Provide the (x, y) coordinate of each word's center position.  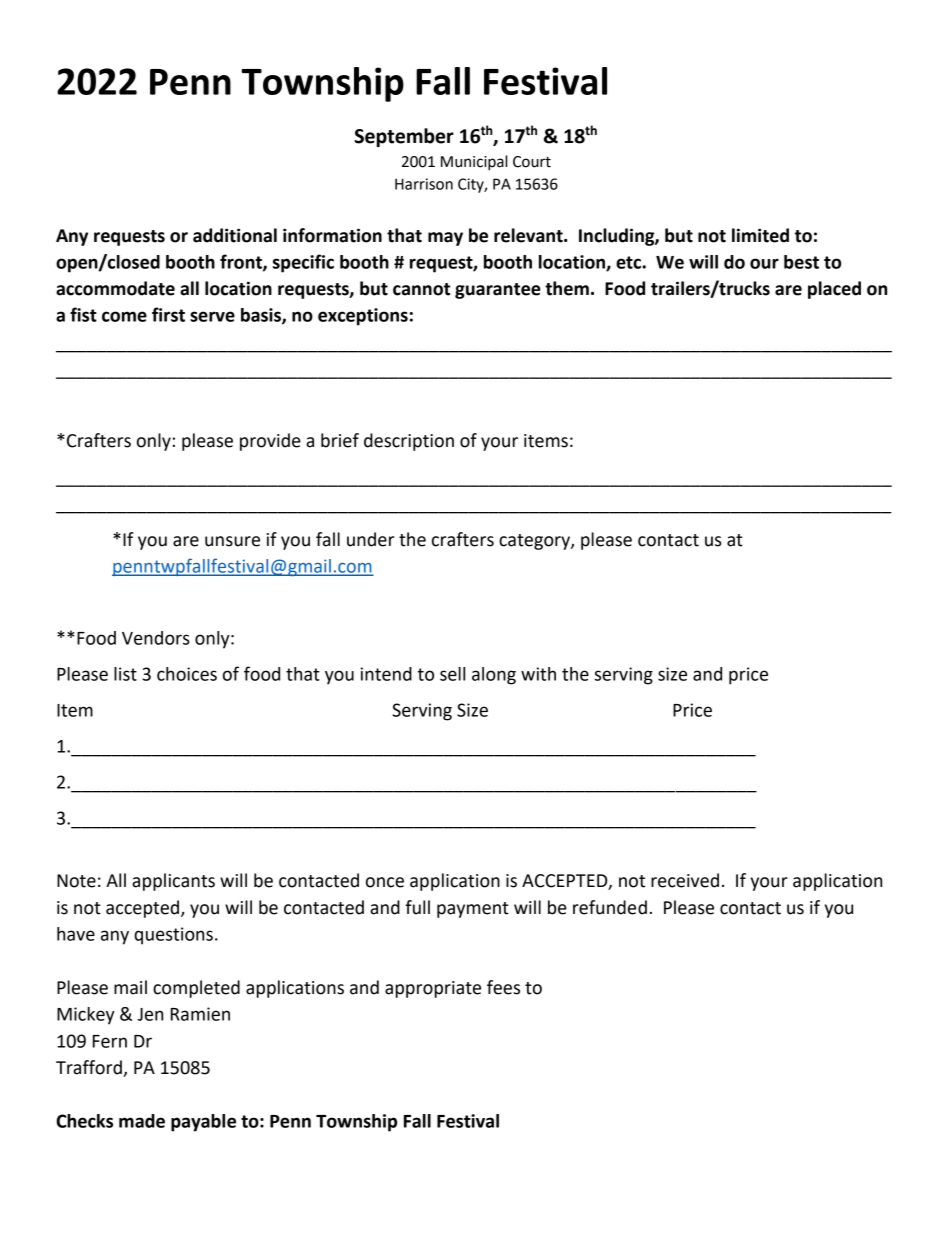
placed (834, 290)
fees (503, 987)
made (142, 1121)
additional (235, 235)
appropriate (433, 989)
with (538, 674)
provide (270, 442)
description (409, 442)
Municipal (474, 163)
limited (760, 235)
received (685, 880)
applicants (173, 882)
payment (473, 910)
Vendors (156, 638)
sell (452, 674)
